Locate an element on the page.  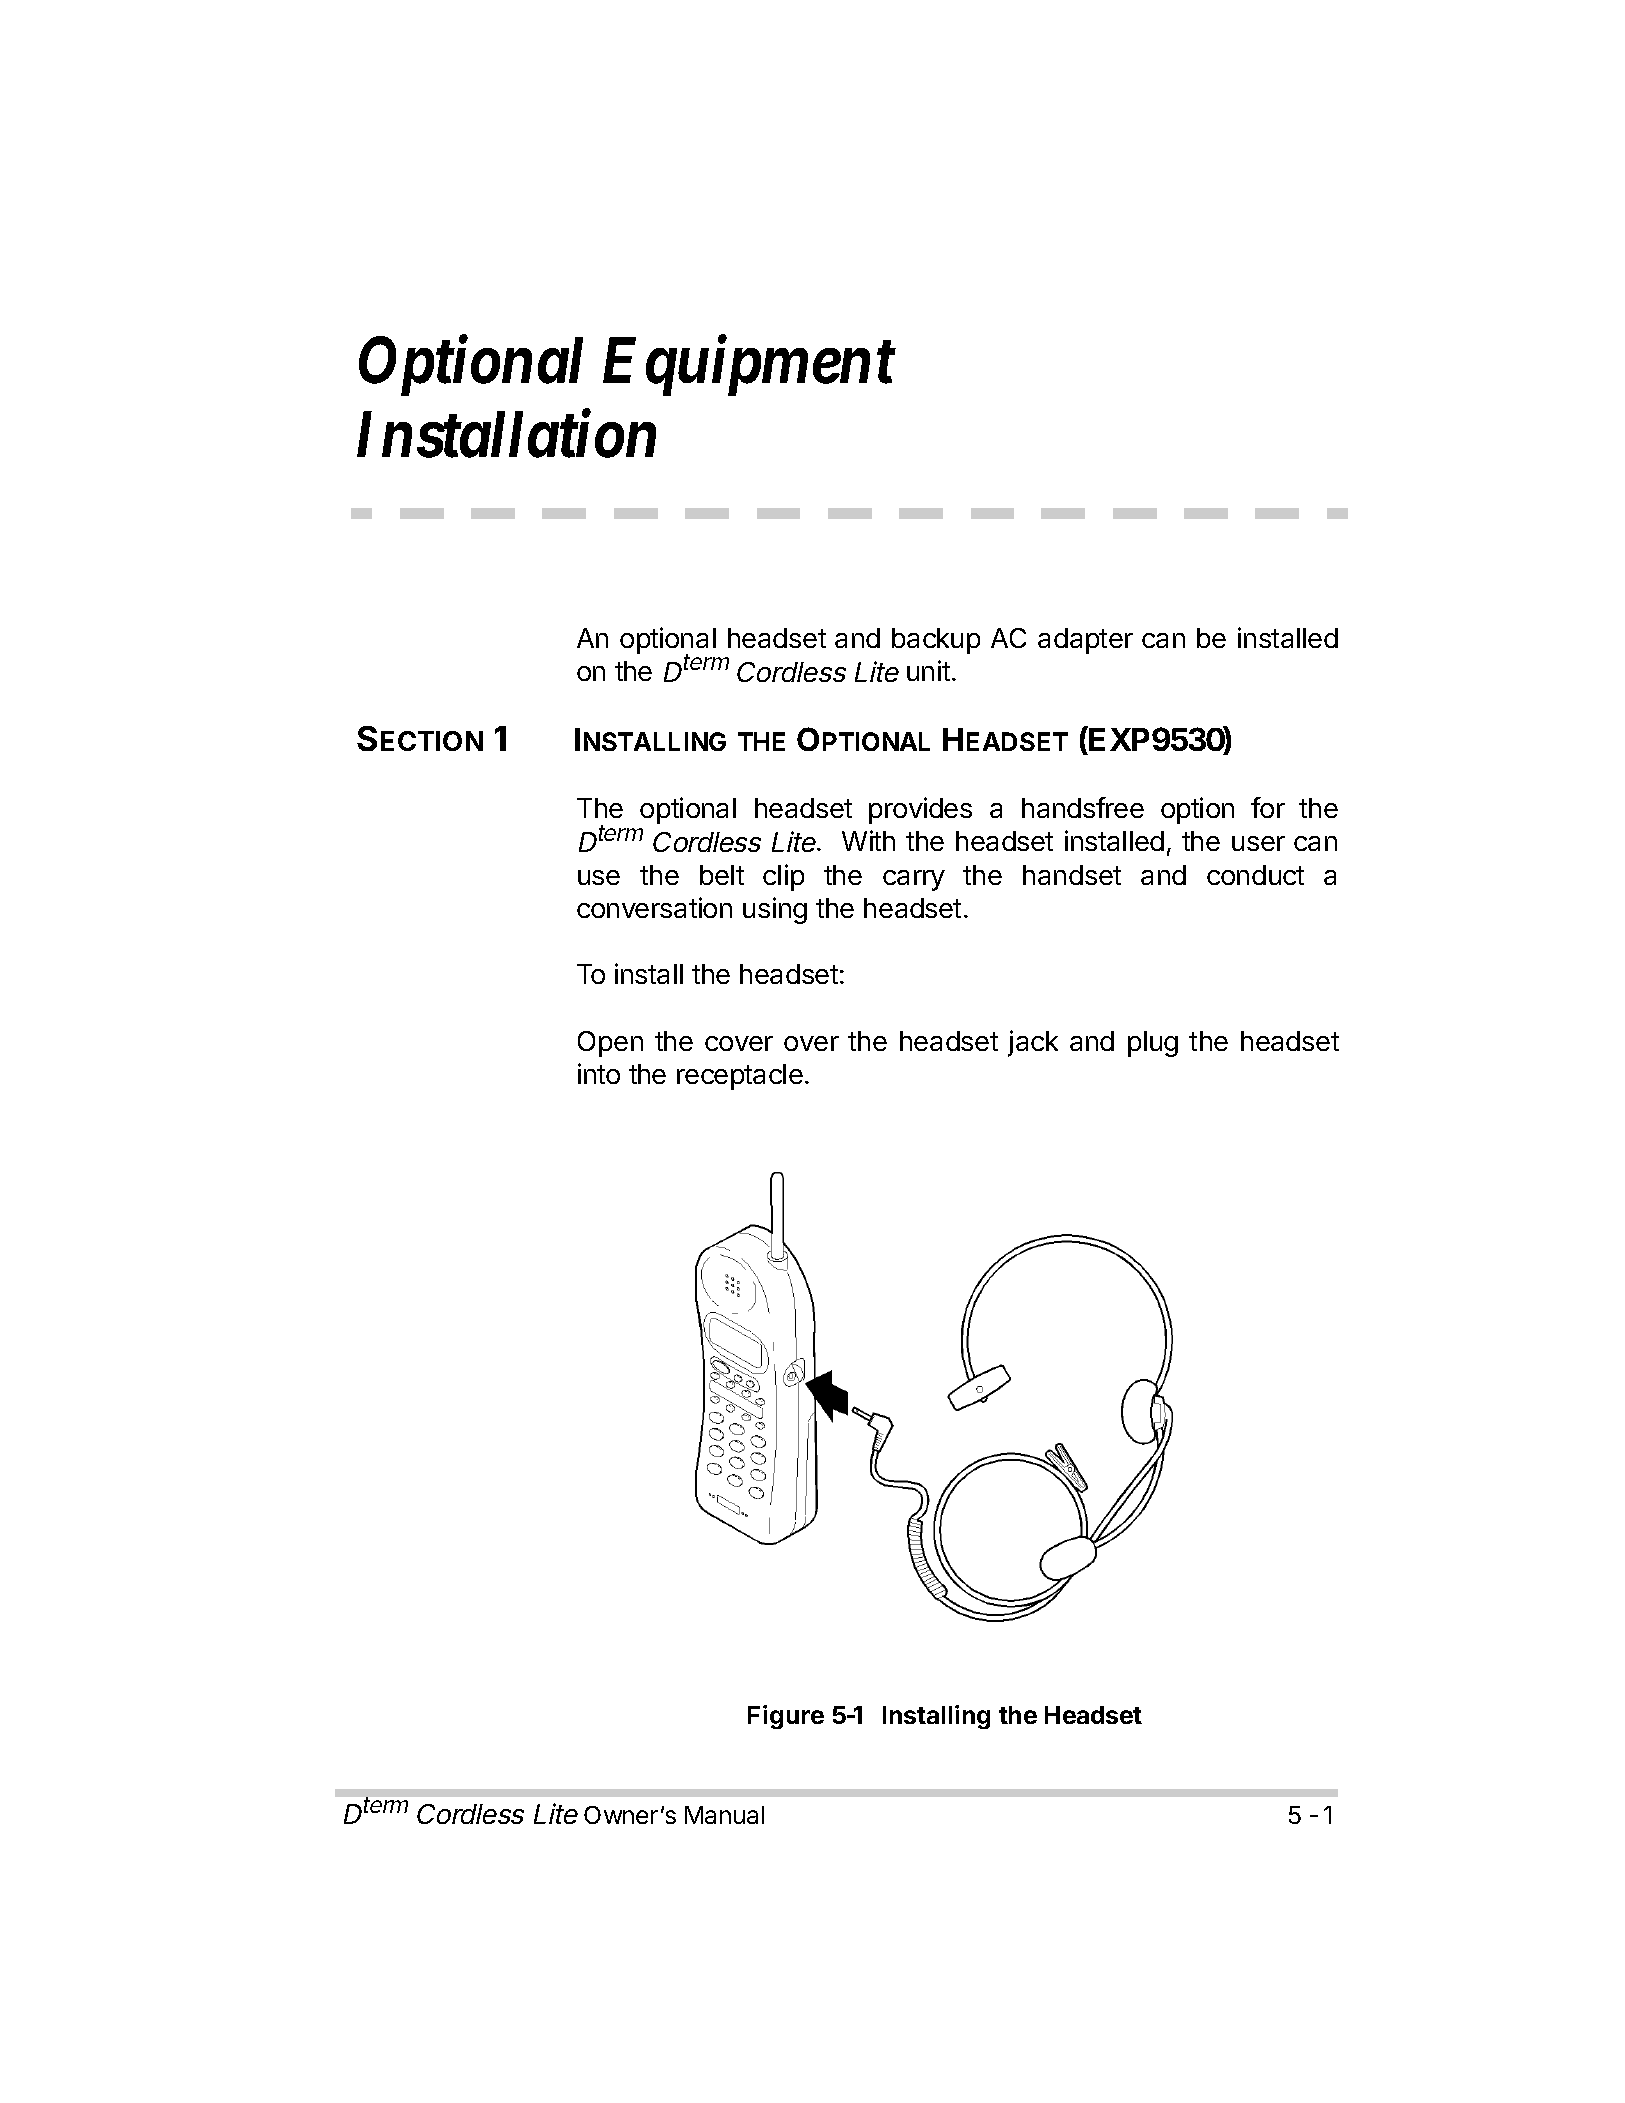
backup is located at coordinates (936, 641).
